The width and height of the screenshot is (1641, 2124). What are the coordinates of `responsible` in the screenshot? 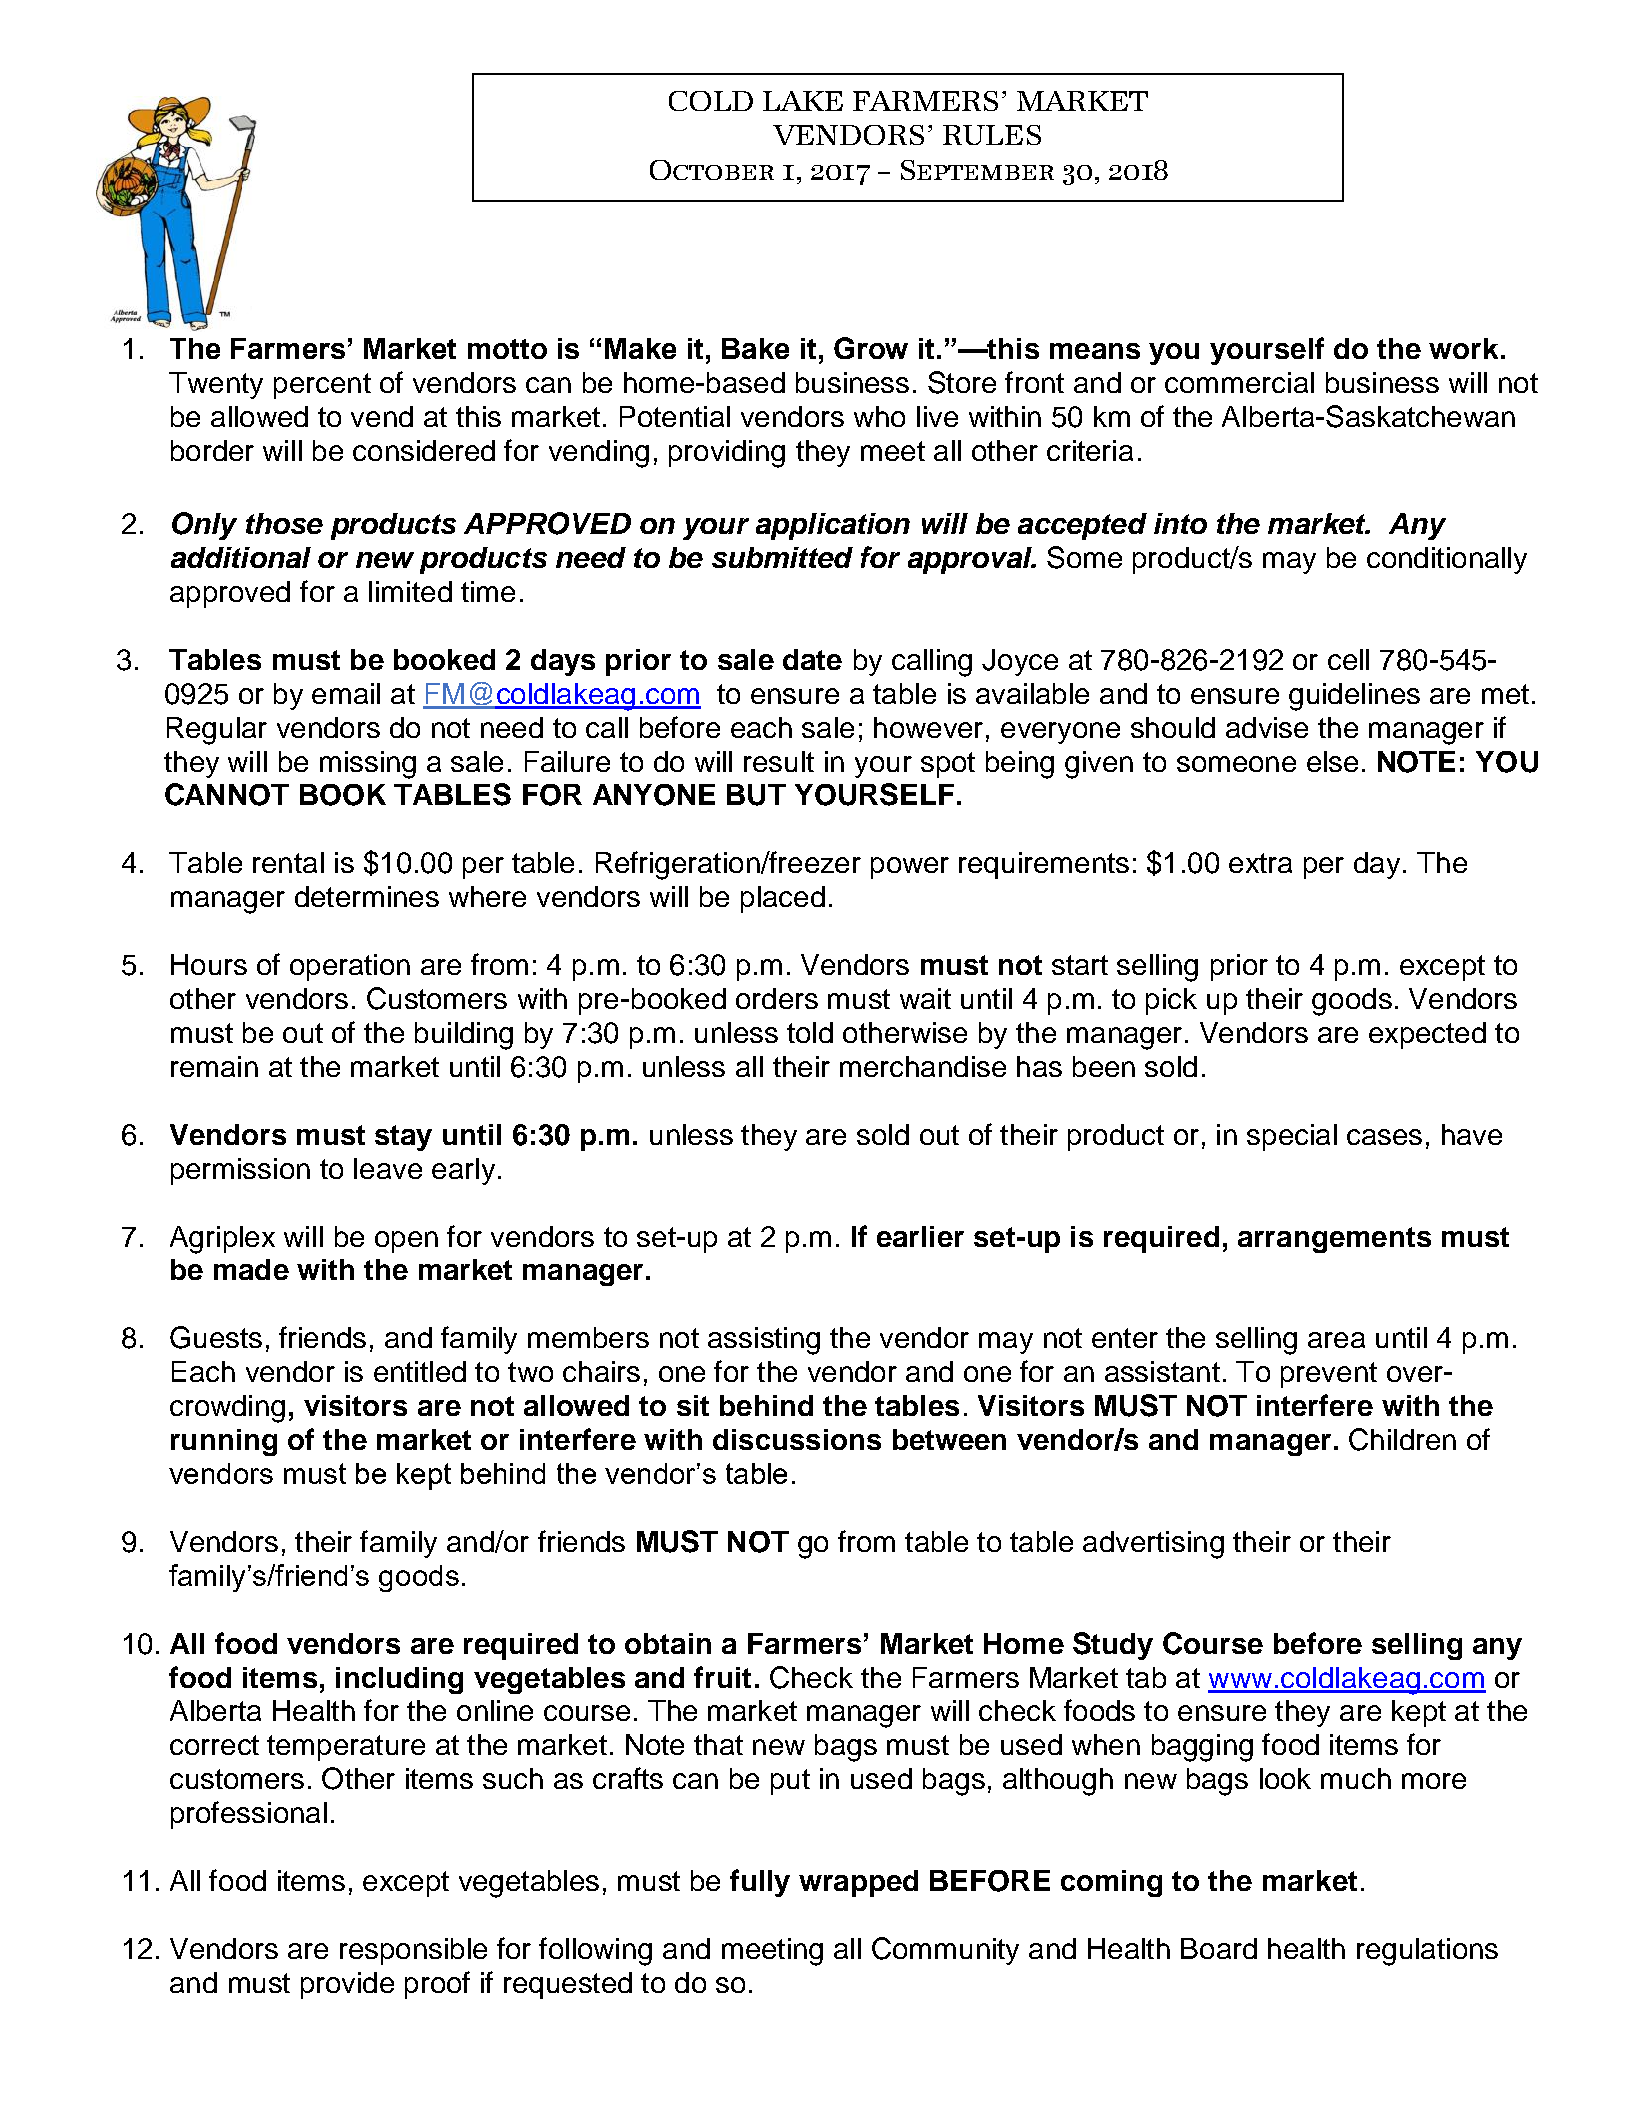 It's located at (413, 1951).
